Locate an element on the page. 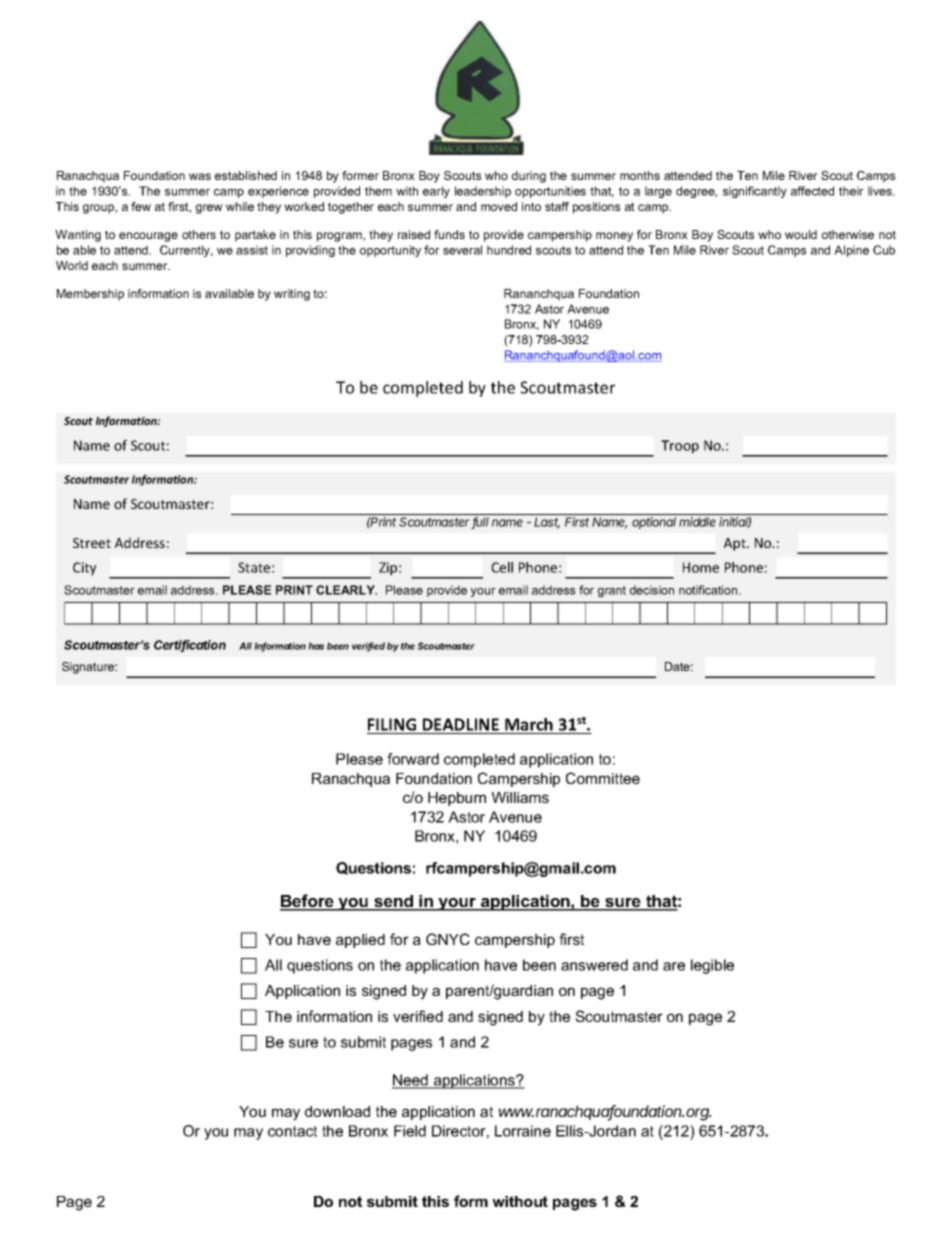 This page has height=1233, width=952. leadership is located at coordinates (483, 192).
